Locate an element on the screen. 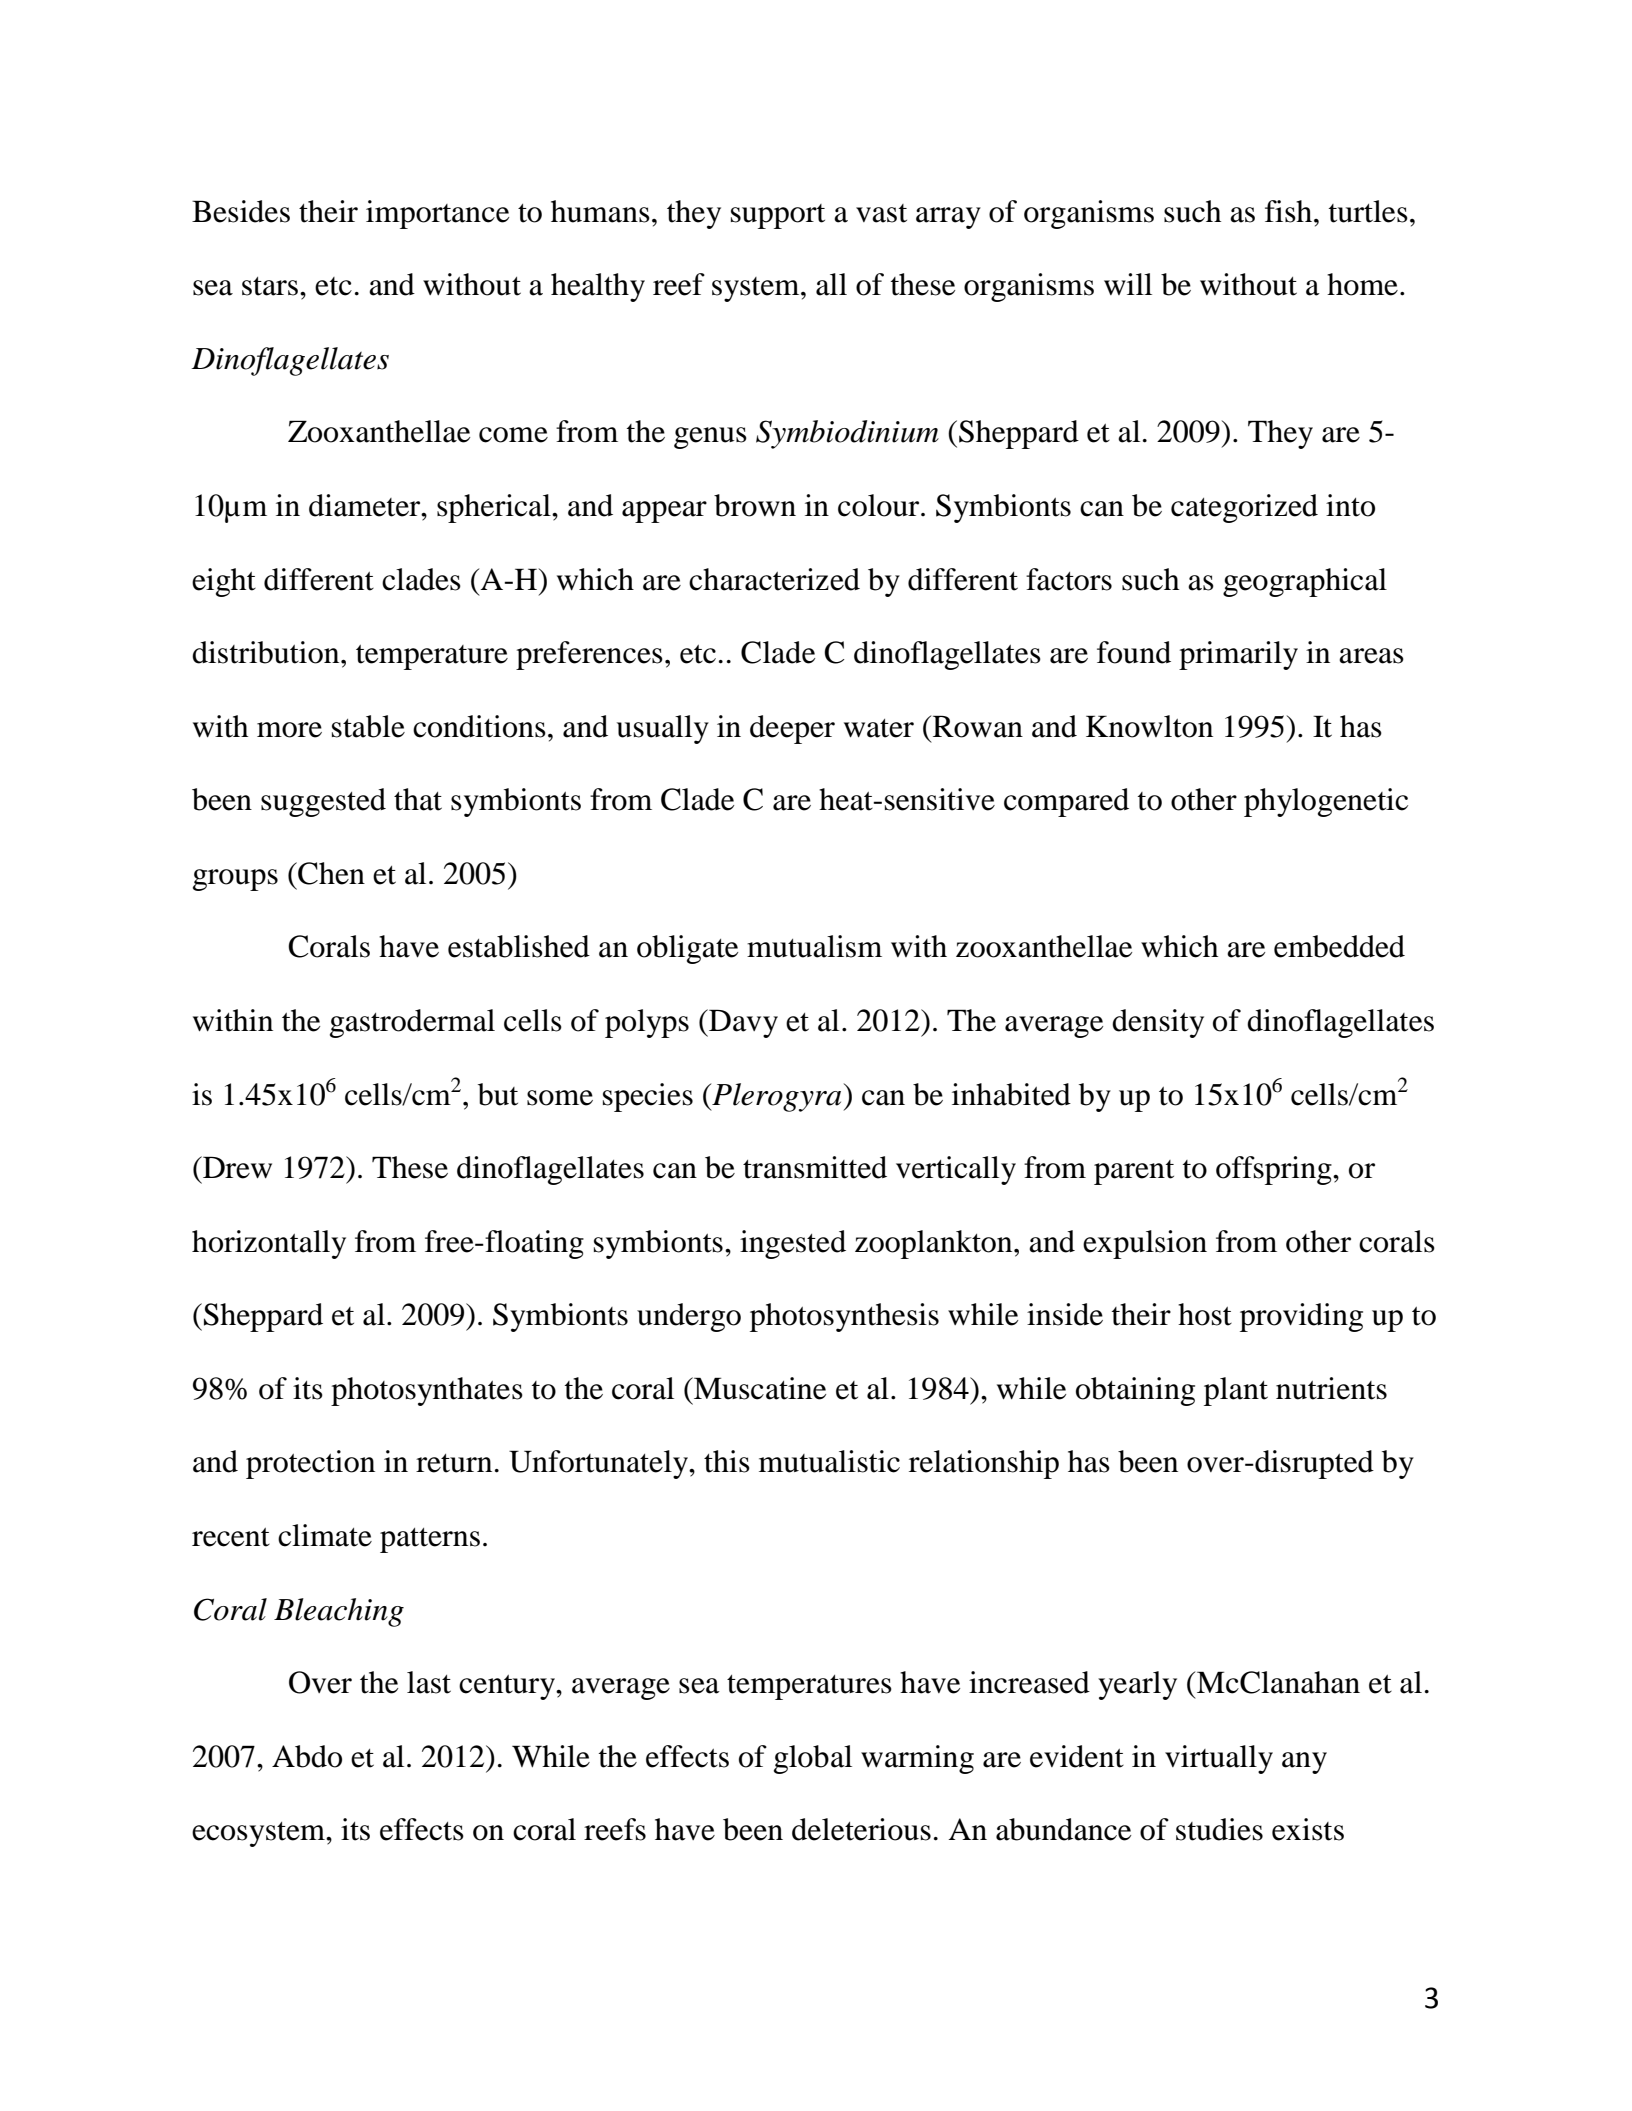  support is located at coordinates (778, 216).
